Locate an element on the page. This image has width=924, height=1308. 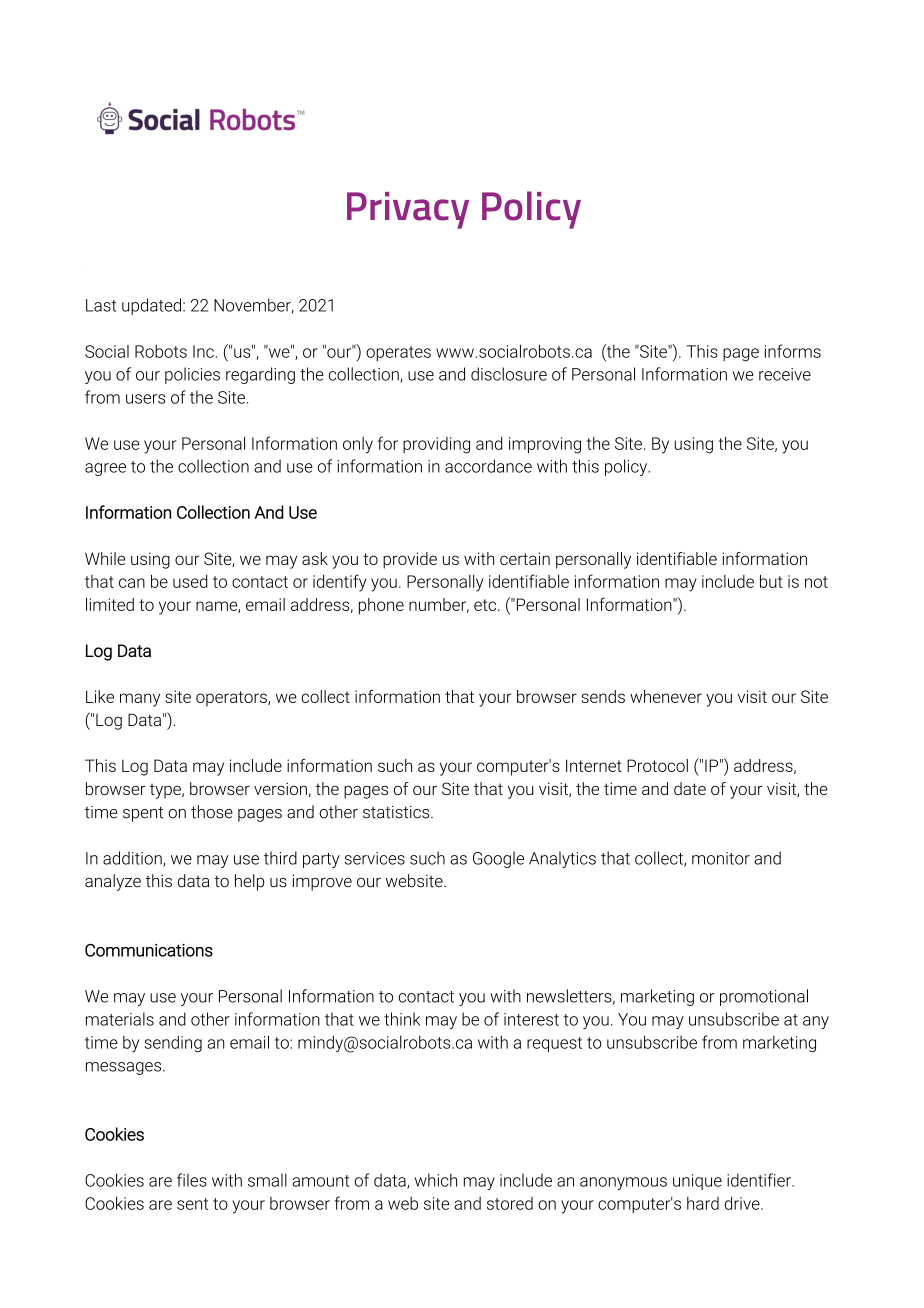
which is located at coordinates (436, 1180).
